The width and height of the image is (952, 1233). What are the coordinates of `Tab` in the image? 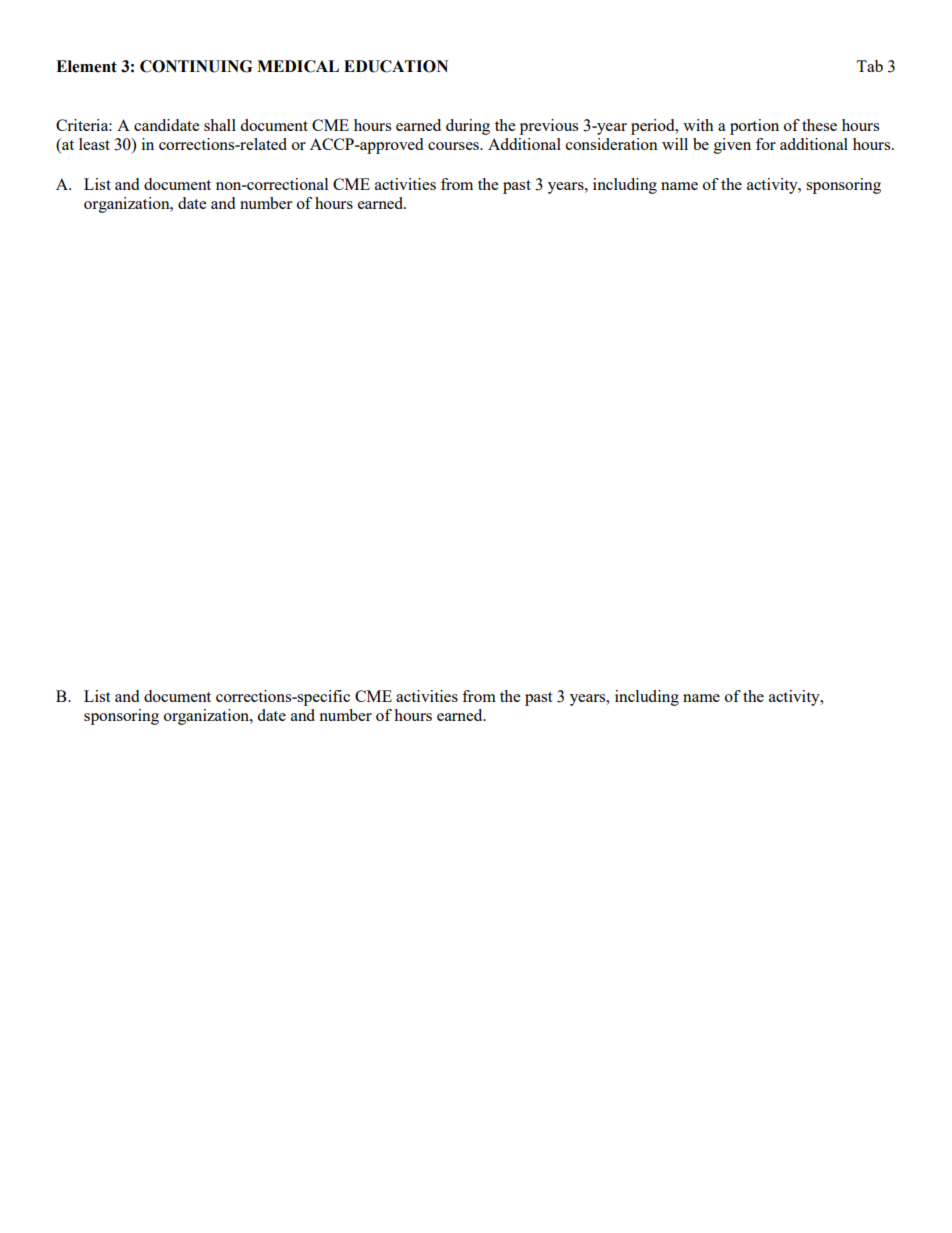 It's located at (869, 66).
